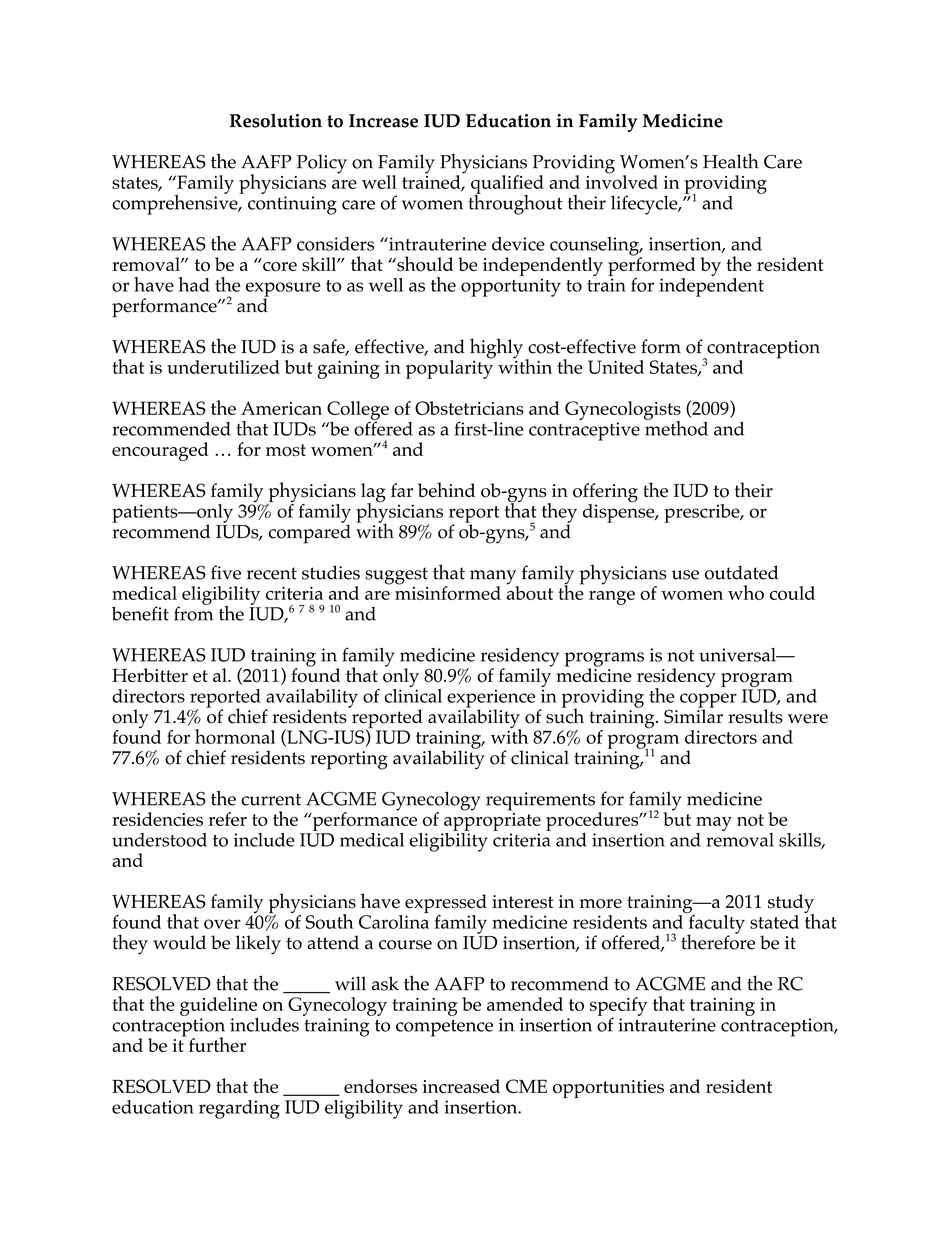 This screenshot has width=952, height=1233. Describe the element at coordinates (526, 1086) in the screenshot. I see `CME` at that location.
